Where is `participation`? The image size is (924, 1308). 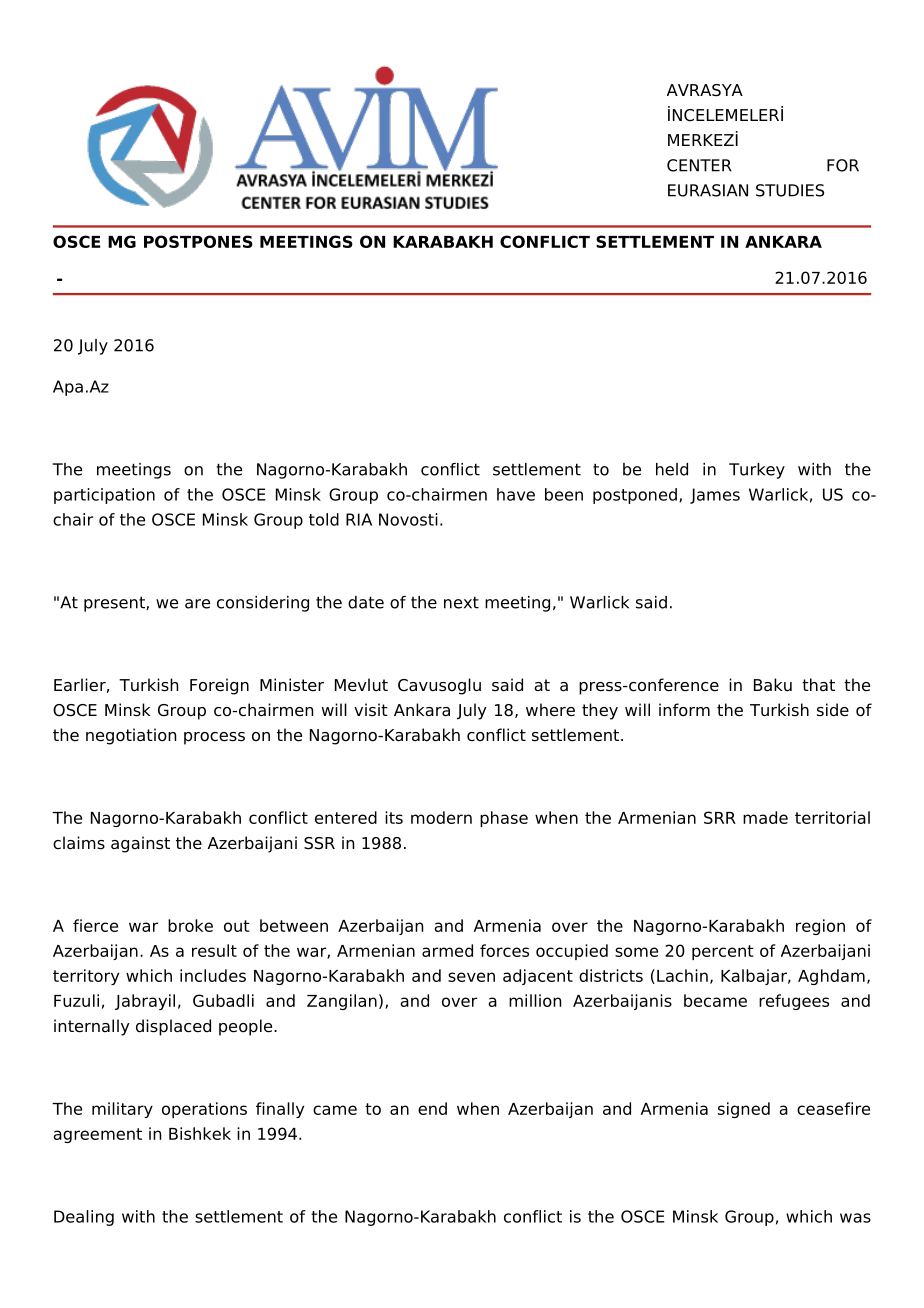
participation is located at coordinates (104, 496).
